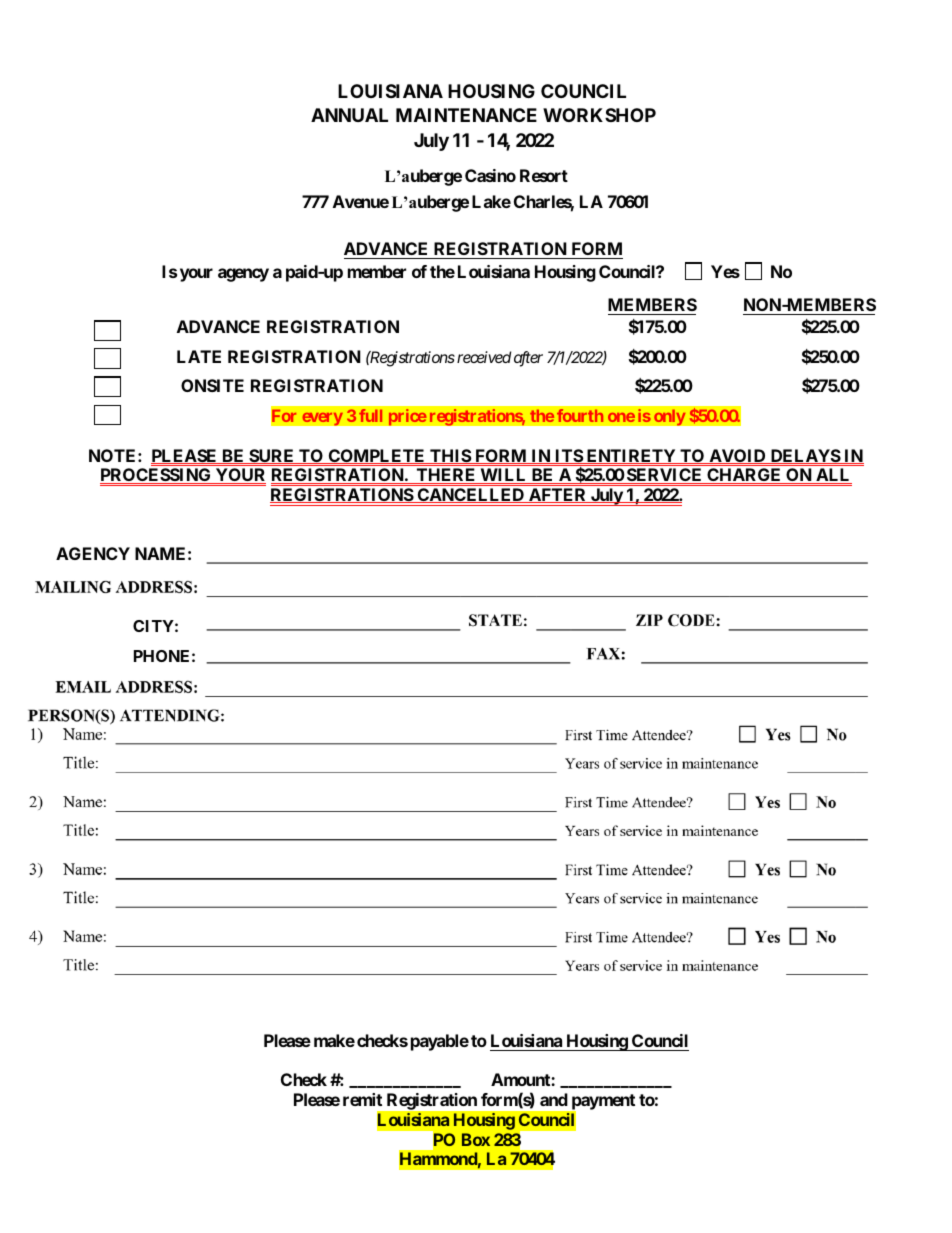 This screenshot has height=1233, width=952. Describe the element at coordinates (212, 385) in the screenshot. I see `ONSITE` at that location.
